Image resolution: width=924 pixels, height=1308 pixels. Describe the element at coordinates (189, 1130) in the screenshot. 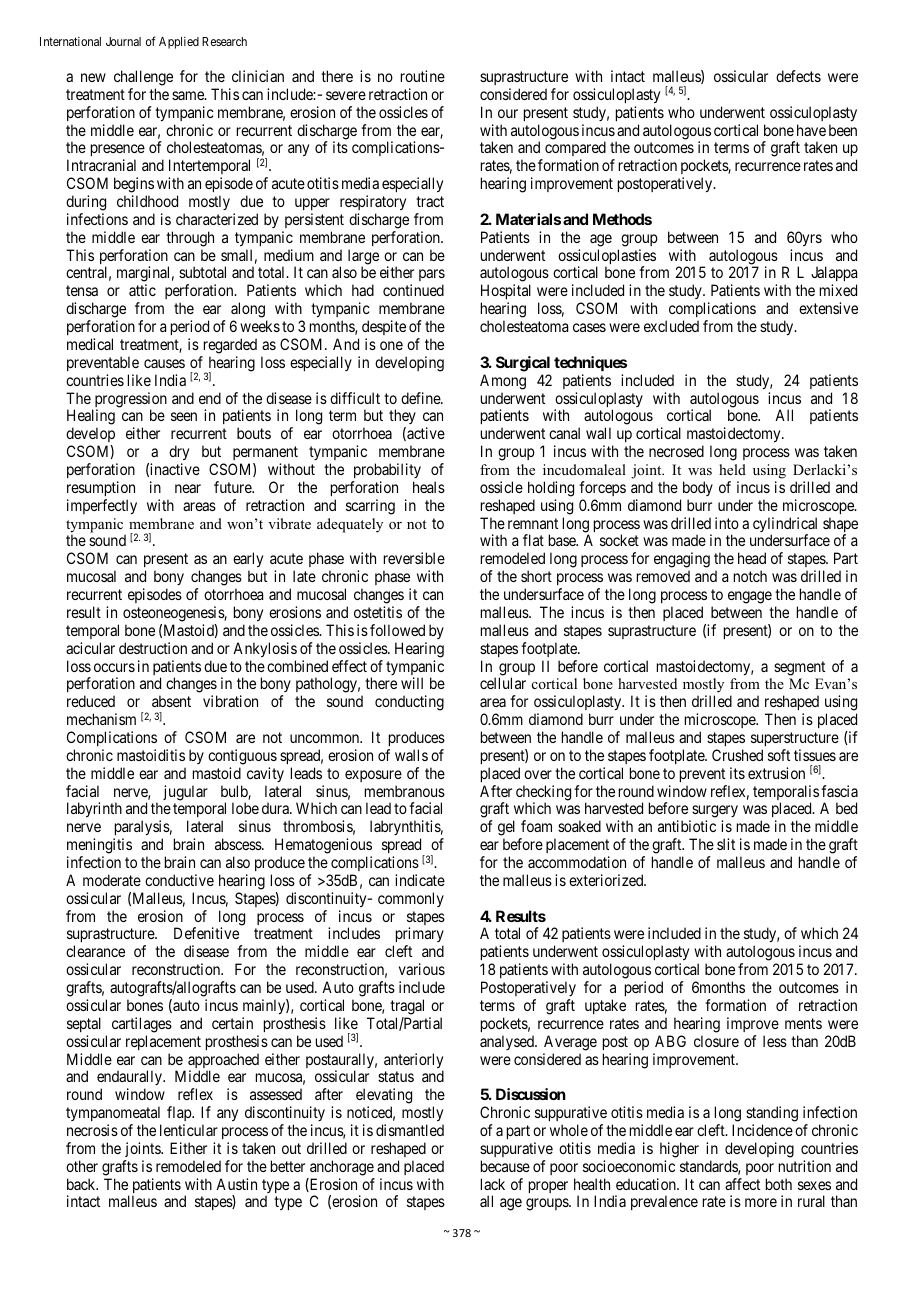

I see `lenticular` at that location.
